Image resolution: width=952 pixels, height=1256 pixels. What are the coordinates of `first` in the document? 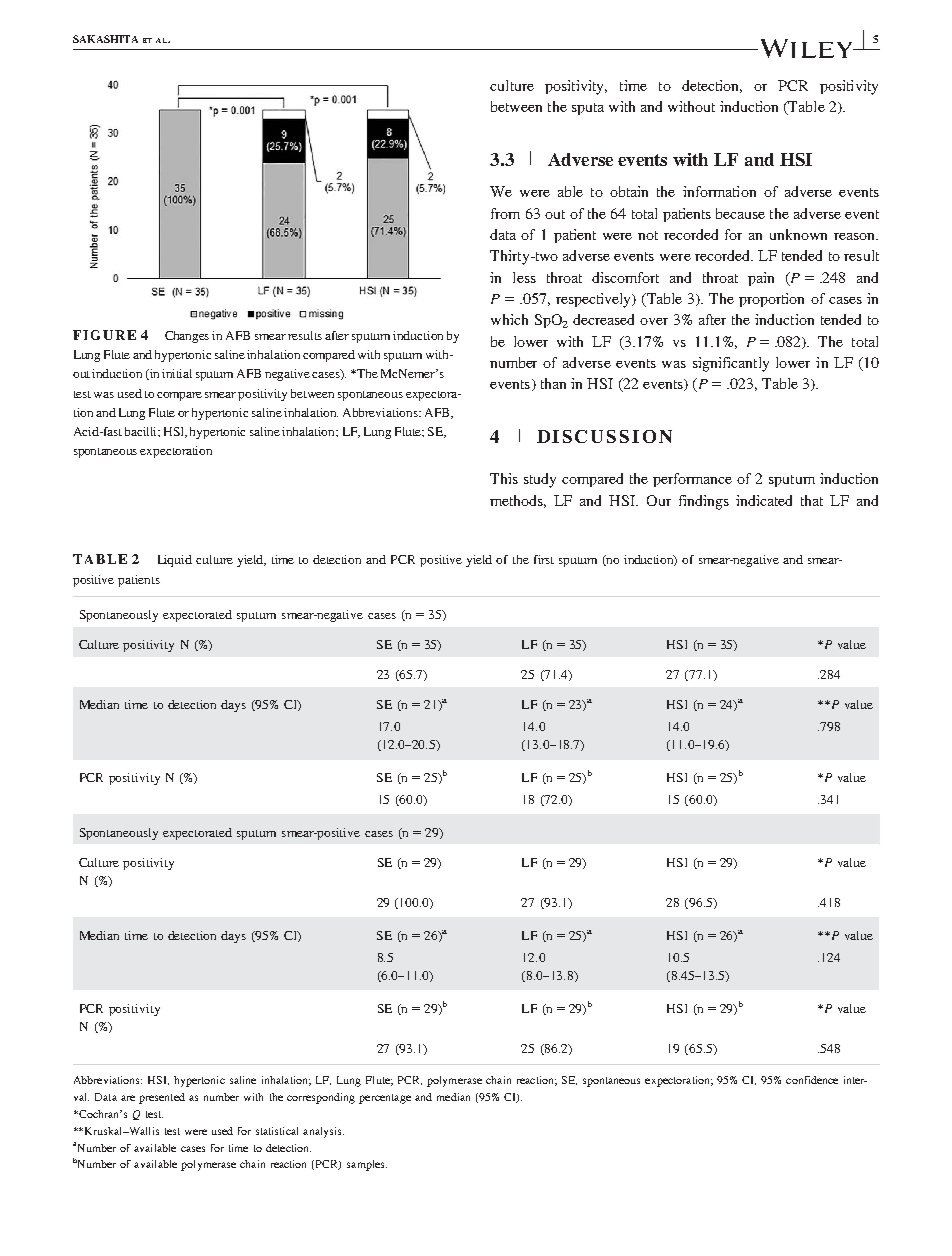 It's located at (544, 559).
